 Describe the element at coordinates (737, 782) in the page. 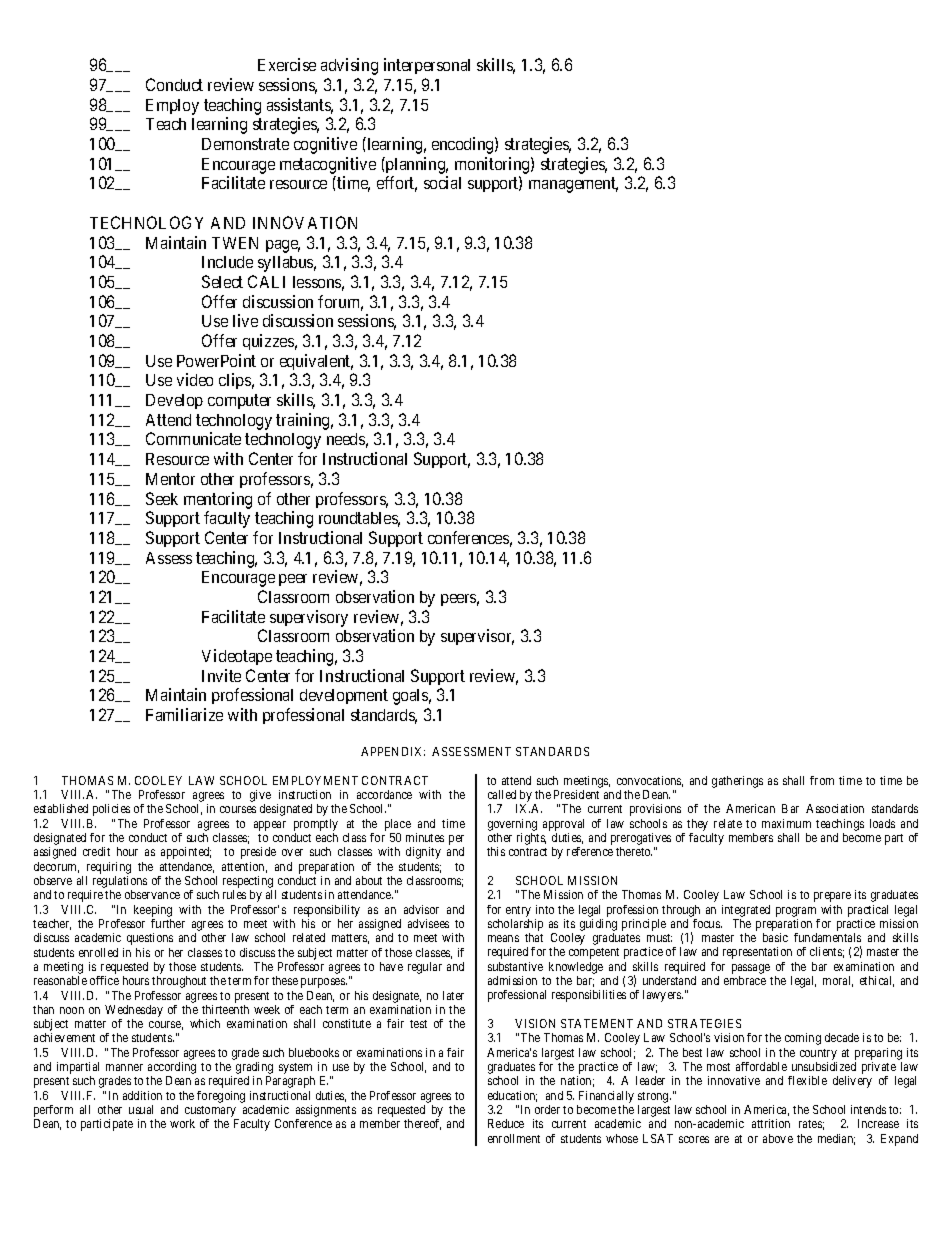

I see `gatherings` at that location.
